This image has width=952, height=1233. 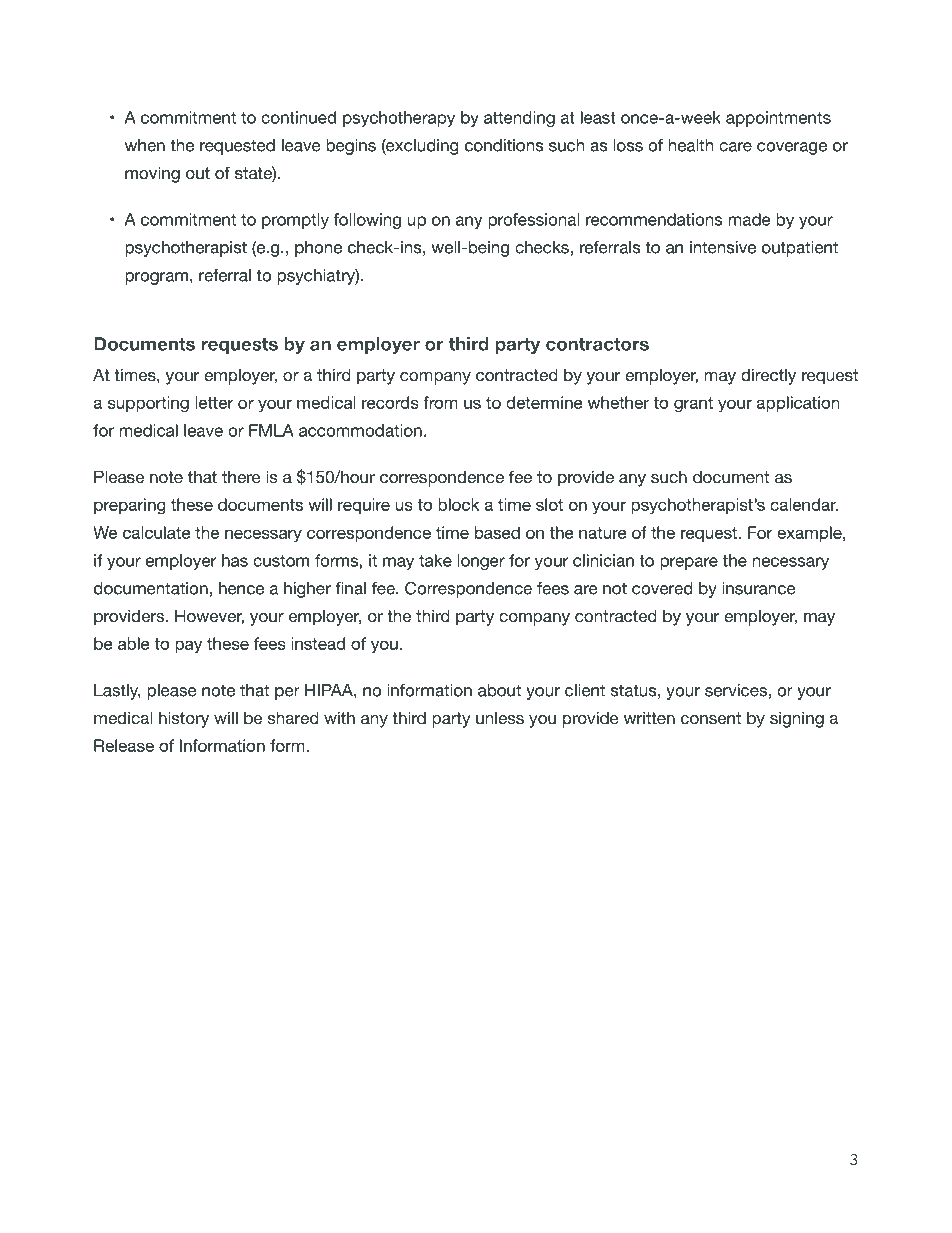 What do you see at coordinates (184, 719) in the image?
I see `history` at bounding box center [184, 719].
